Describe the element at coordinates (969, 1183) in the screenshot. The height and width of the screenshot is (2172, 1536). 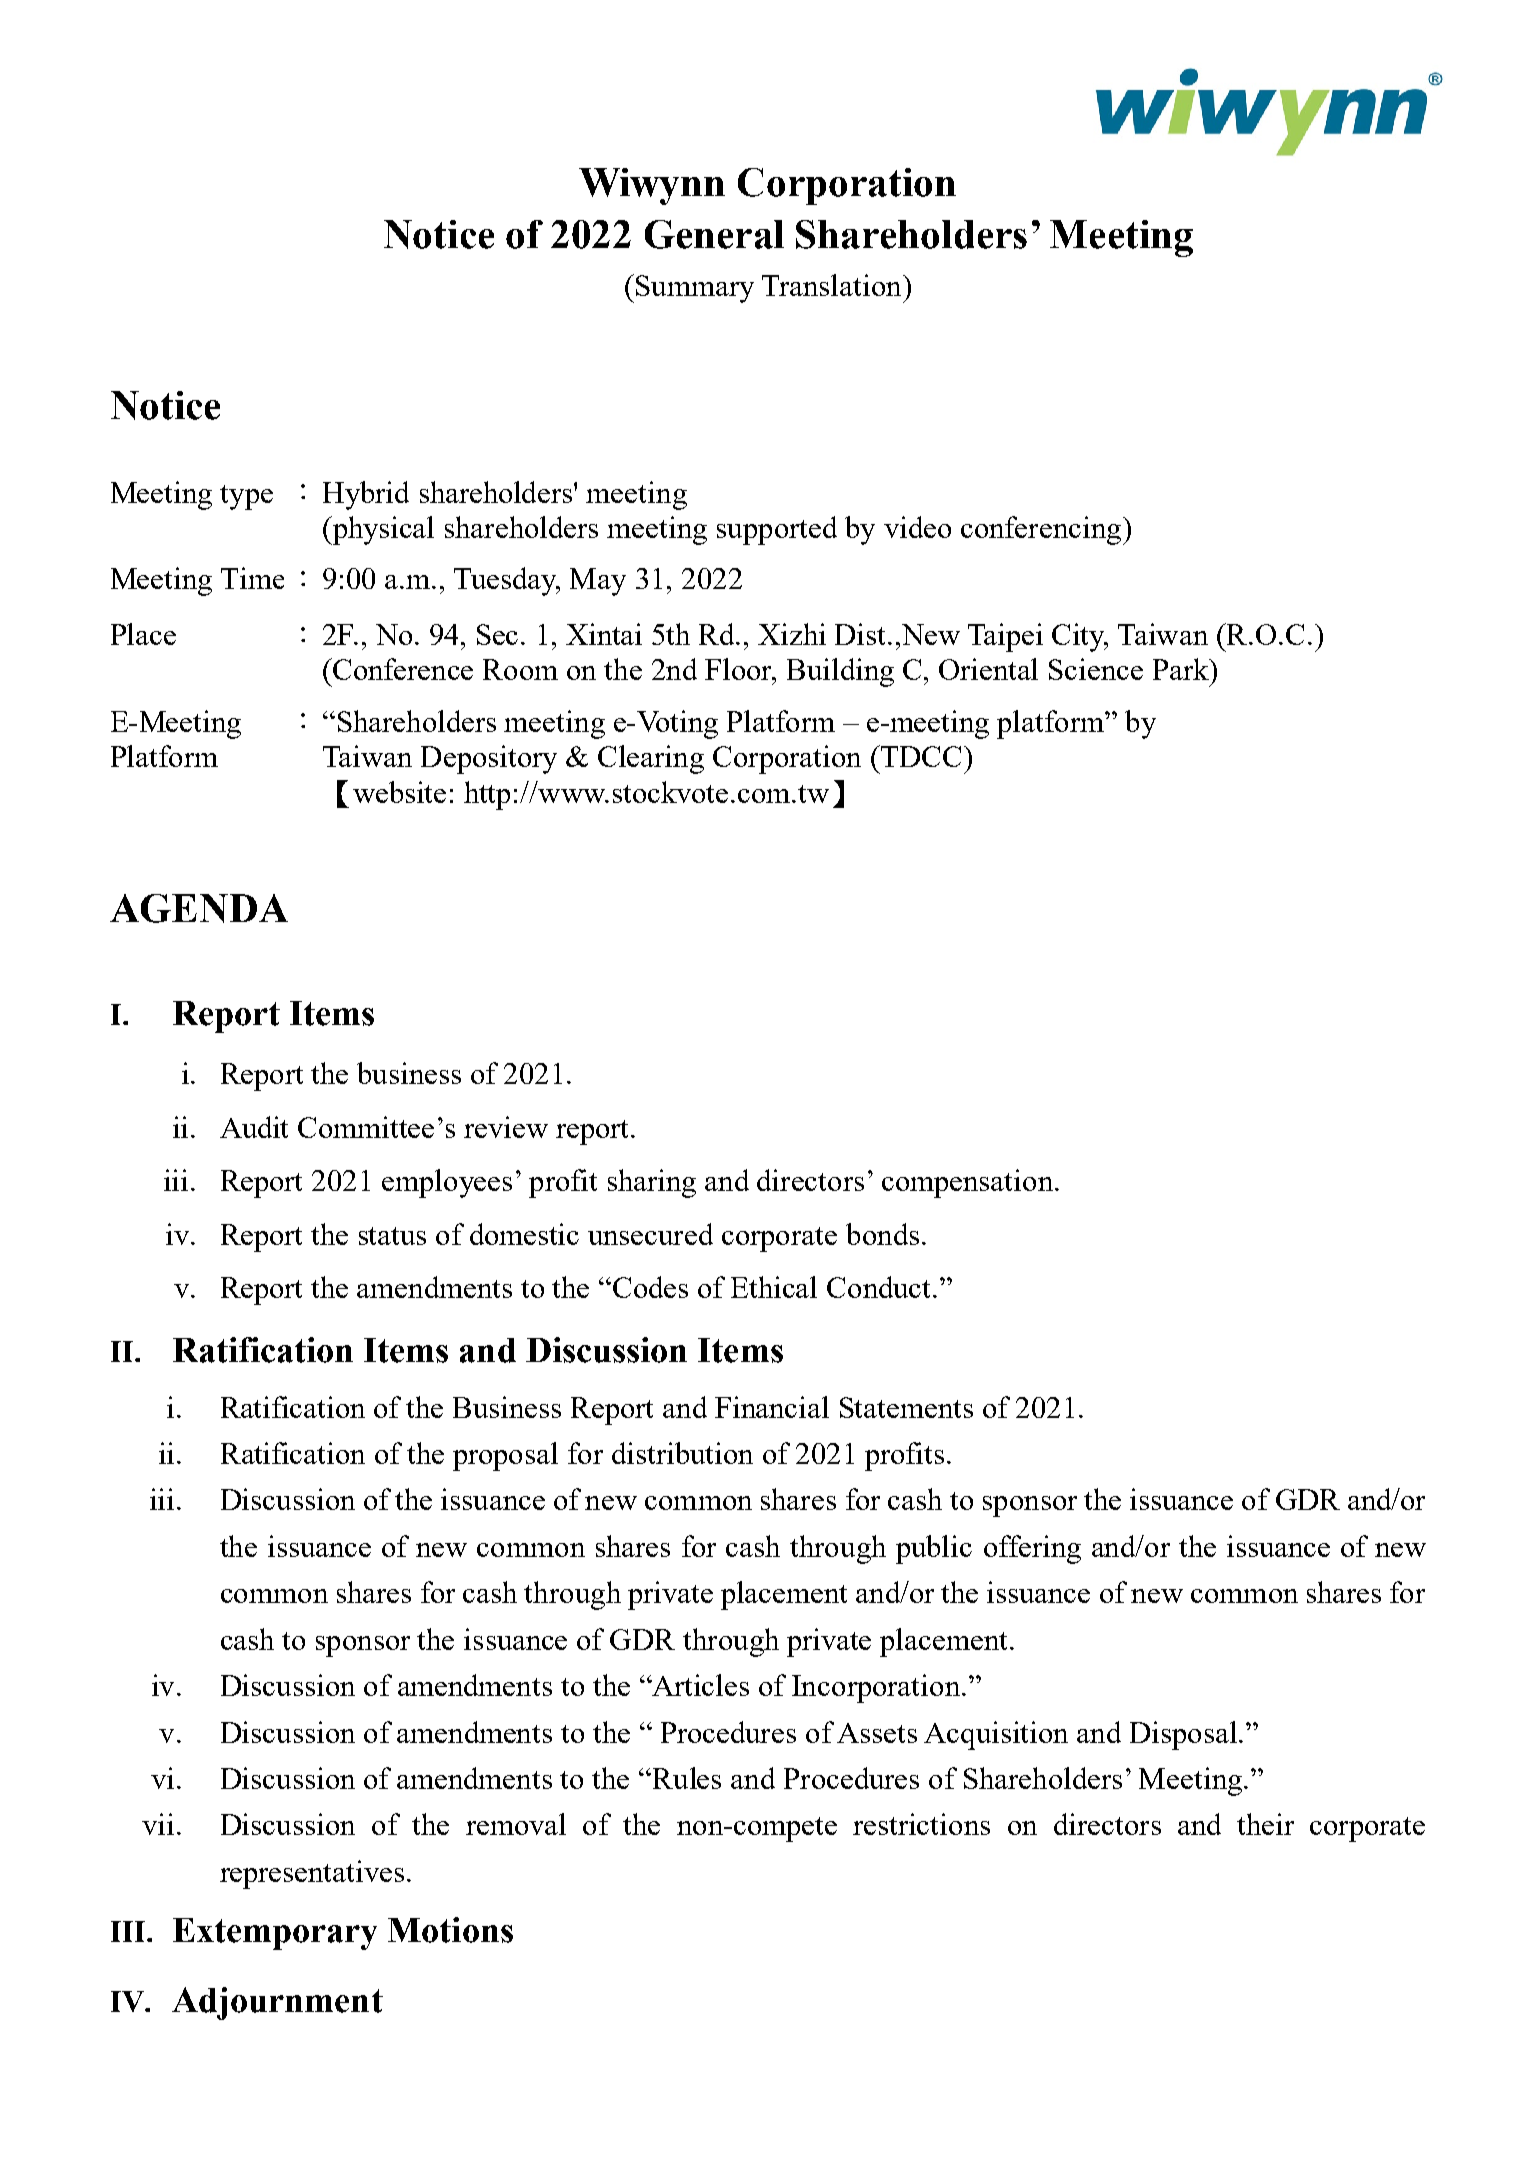
I see `compensation` at that location.
